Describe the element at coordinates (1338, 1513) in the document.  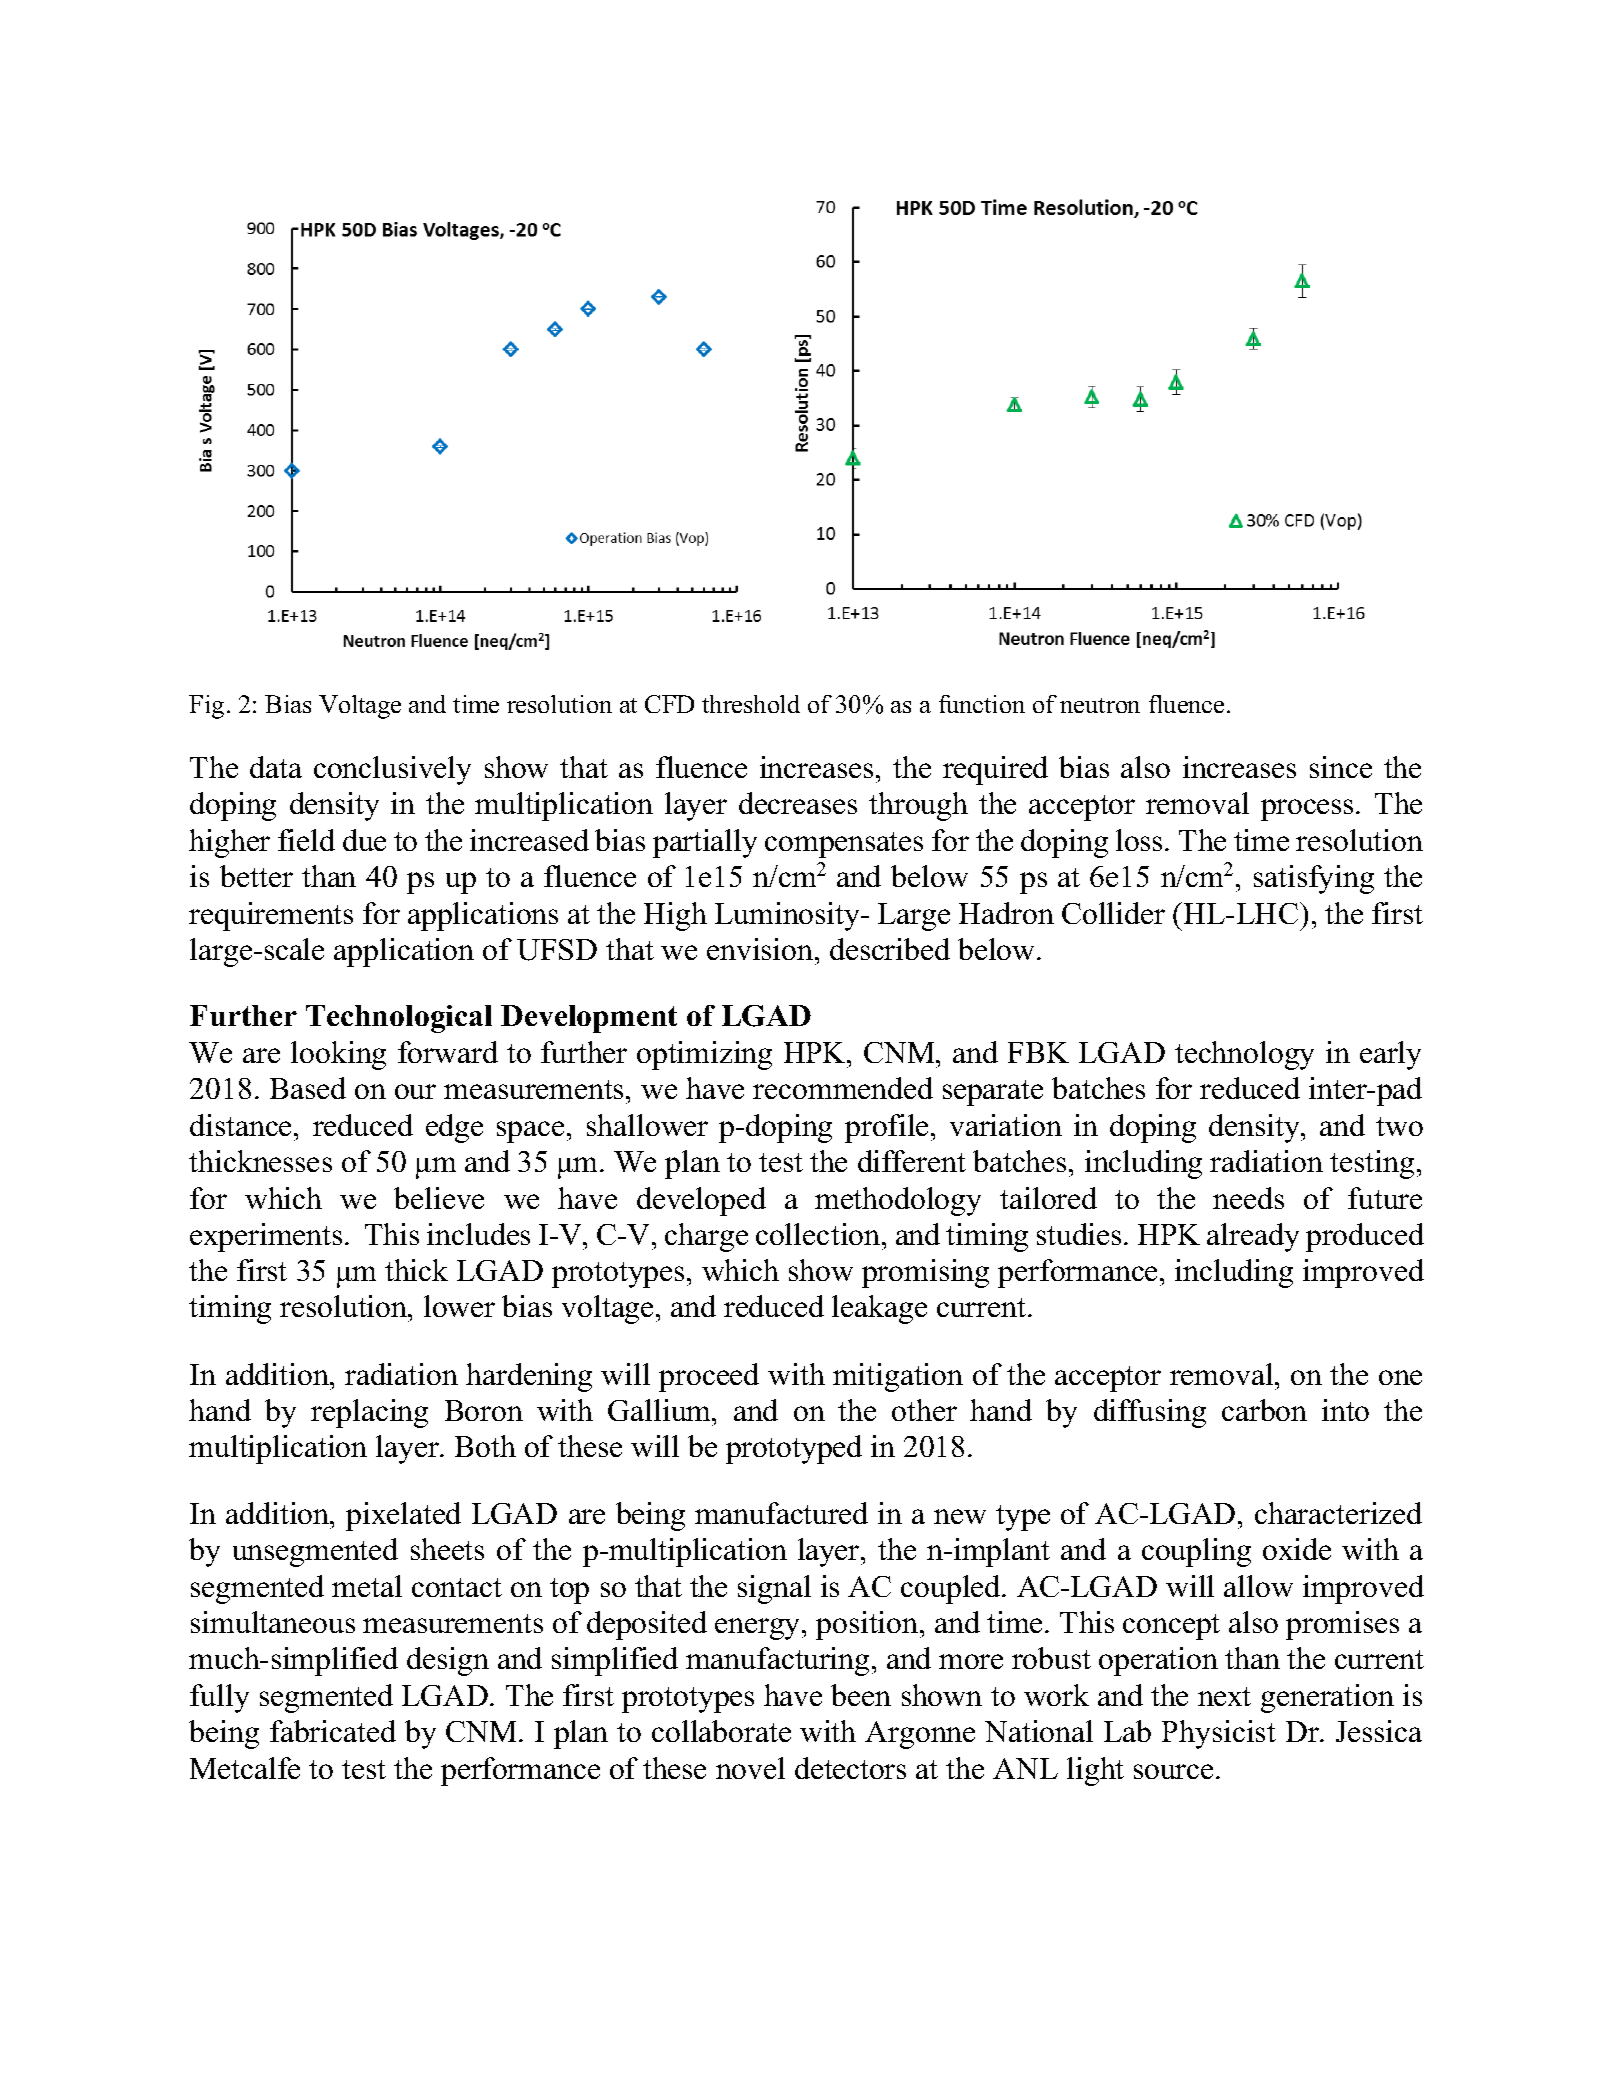
I see `characterized` at that location.
